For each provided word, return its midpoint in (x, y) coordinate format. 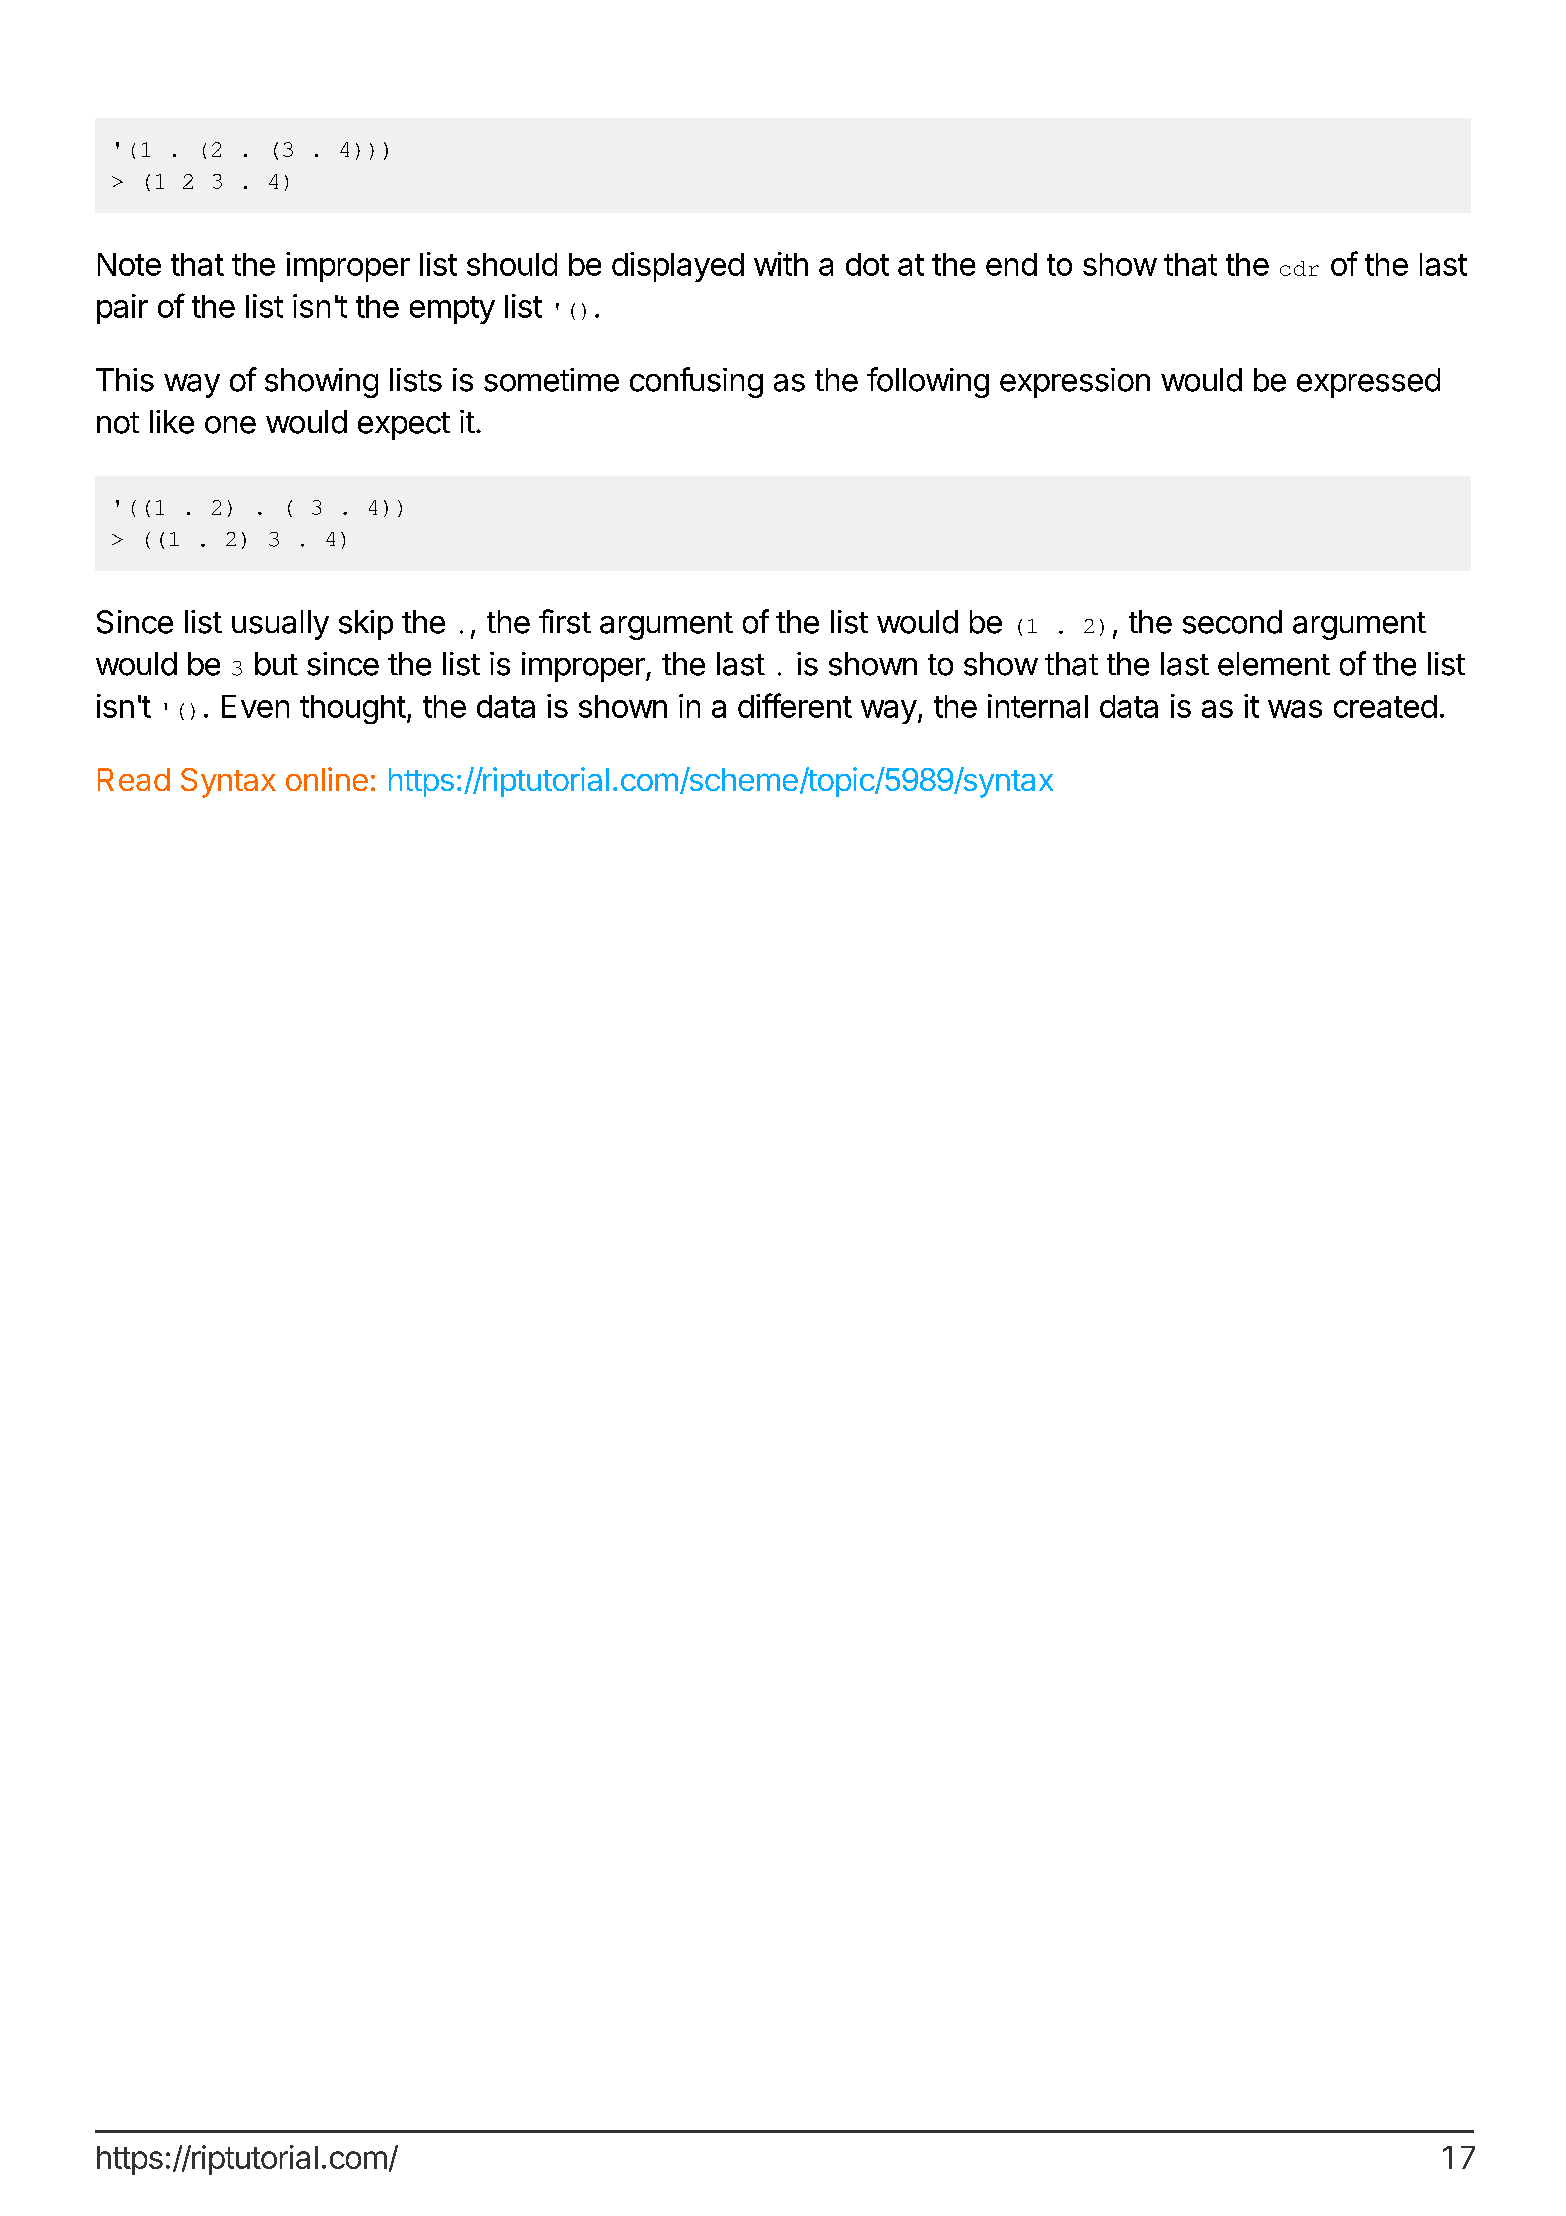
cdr (1299, 268)
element (1274, 664)
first (565, 621)
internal (1038, 706)
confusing (696, 382)
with (781, 264)
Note (129, 264)
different (795, 705)
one (230, 425)
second (1232, 622)
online (327, 779)
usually (280, 625)
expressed (1368, 383)
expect (404, 426)
